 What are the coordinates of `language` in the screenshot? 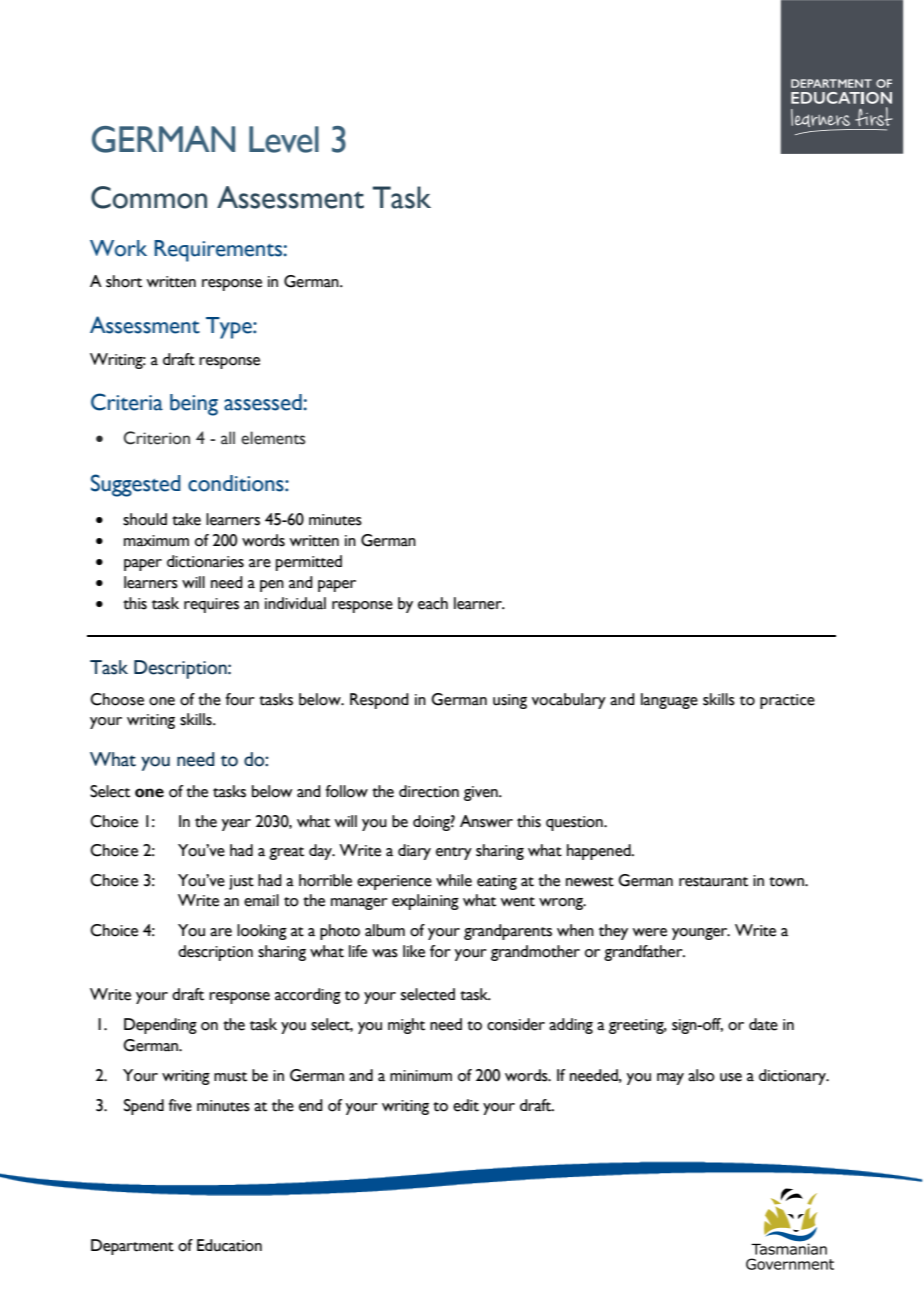 It's located at (669, 701).
